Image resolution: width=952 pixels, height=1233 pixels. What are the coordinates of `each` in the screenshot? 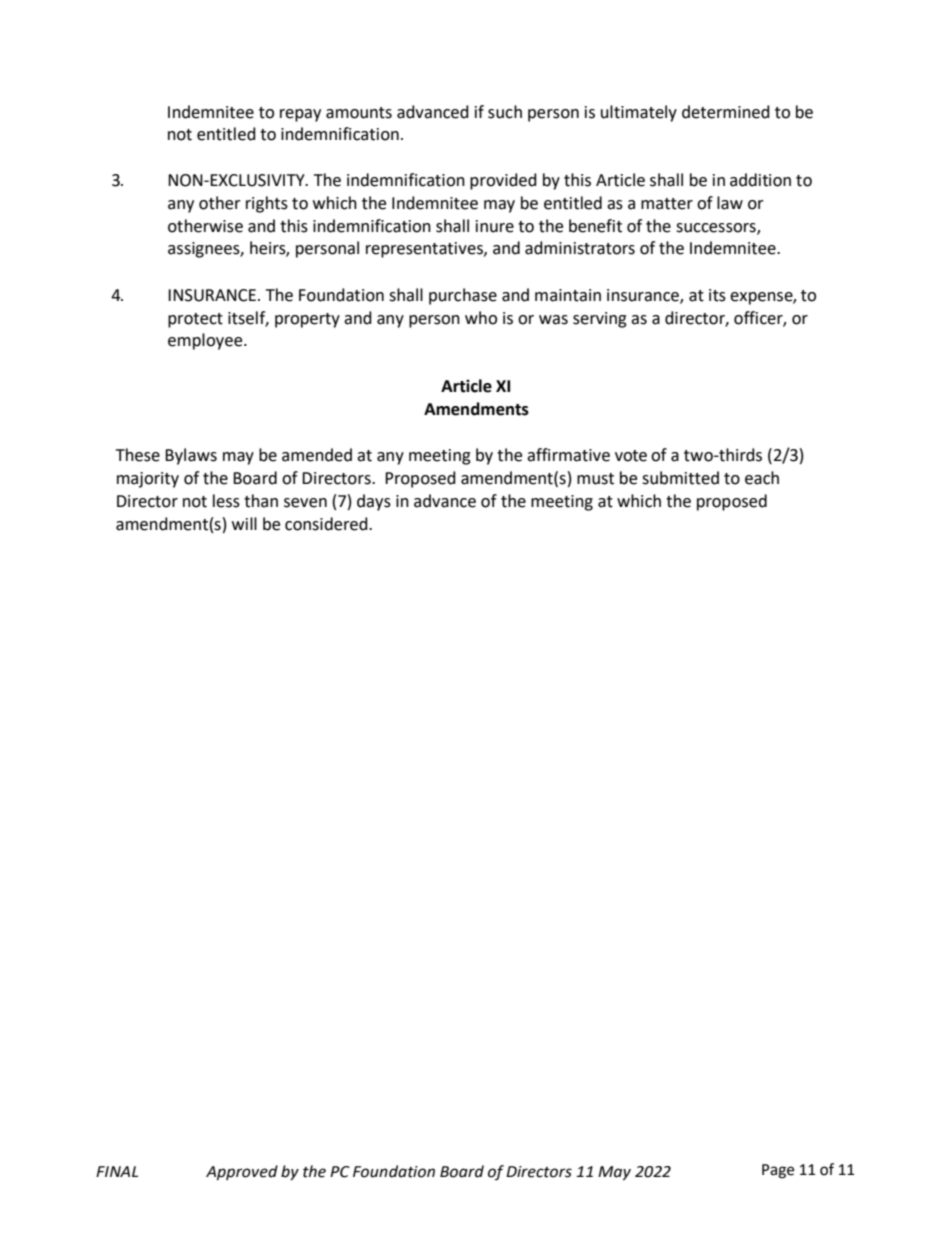 It's located at (762, 478).
